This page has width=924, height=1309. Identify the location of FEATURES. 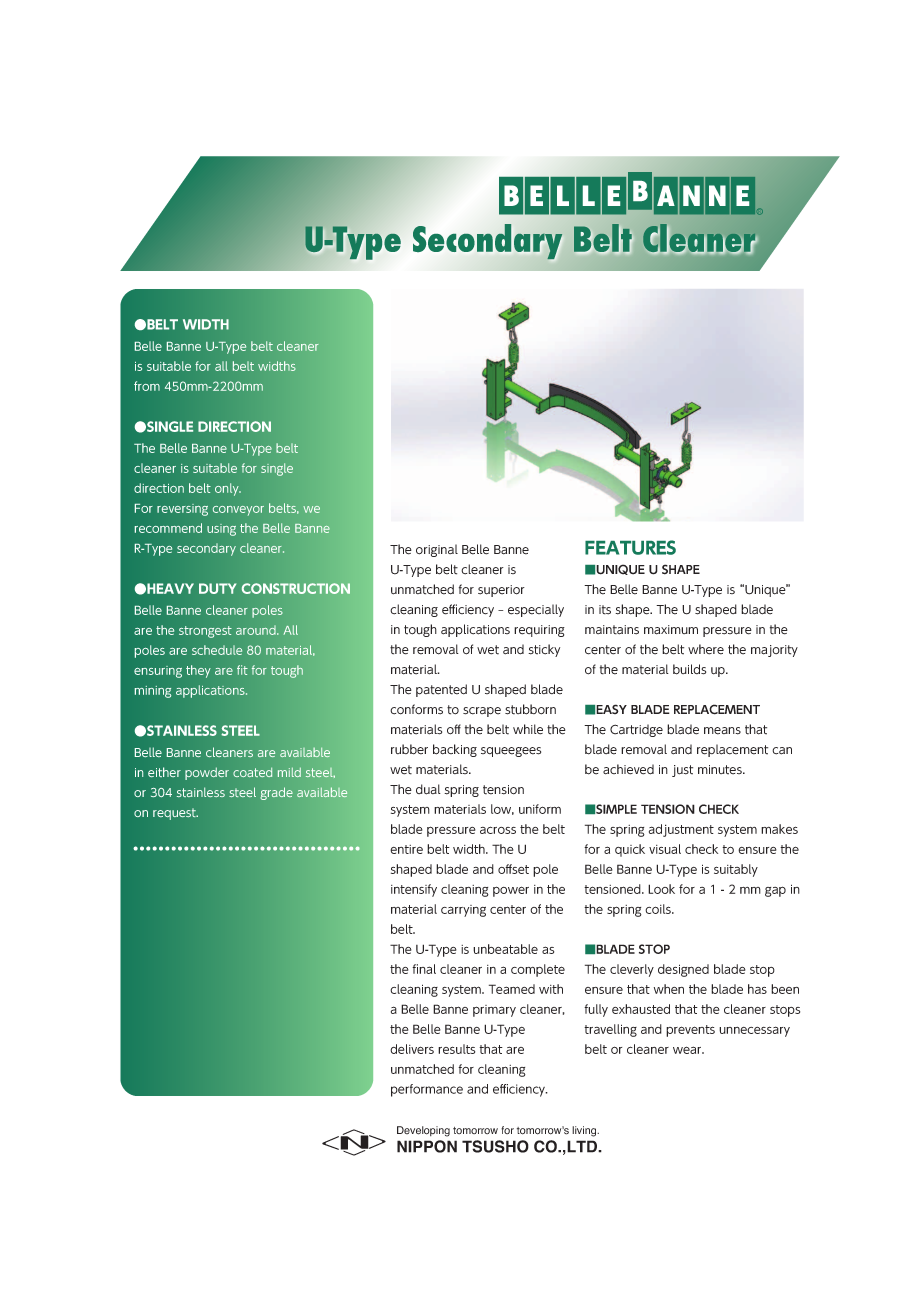
(630, 547).
